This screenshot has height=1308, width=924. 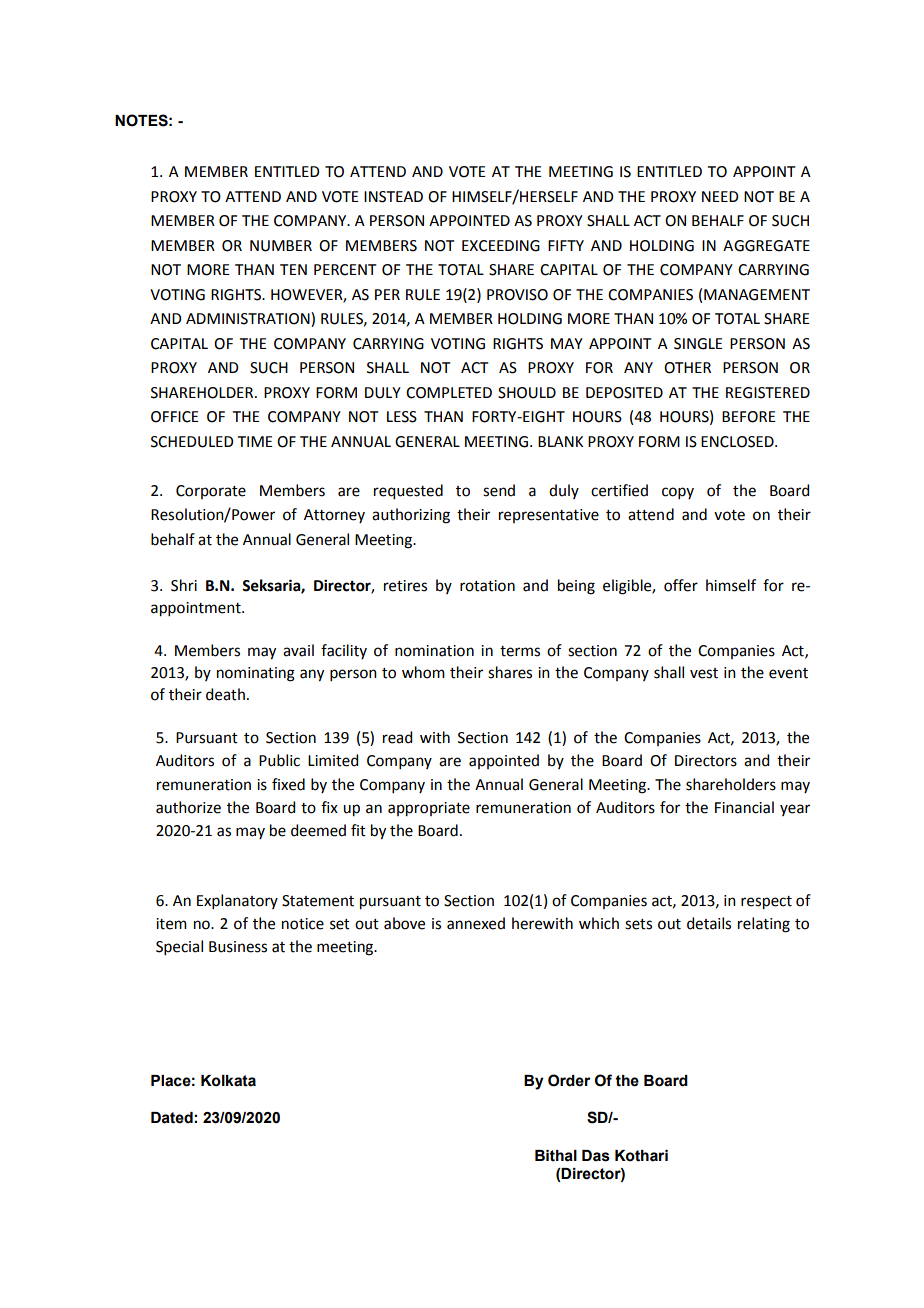 What do you see at coordinates (228, 1081) in the screenshot?
I see `Kolkata` at bounding box center [228, 1081].
